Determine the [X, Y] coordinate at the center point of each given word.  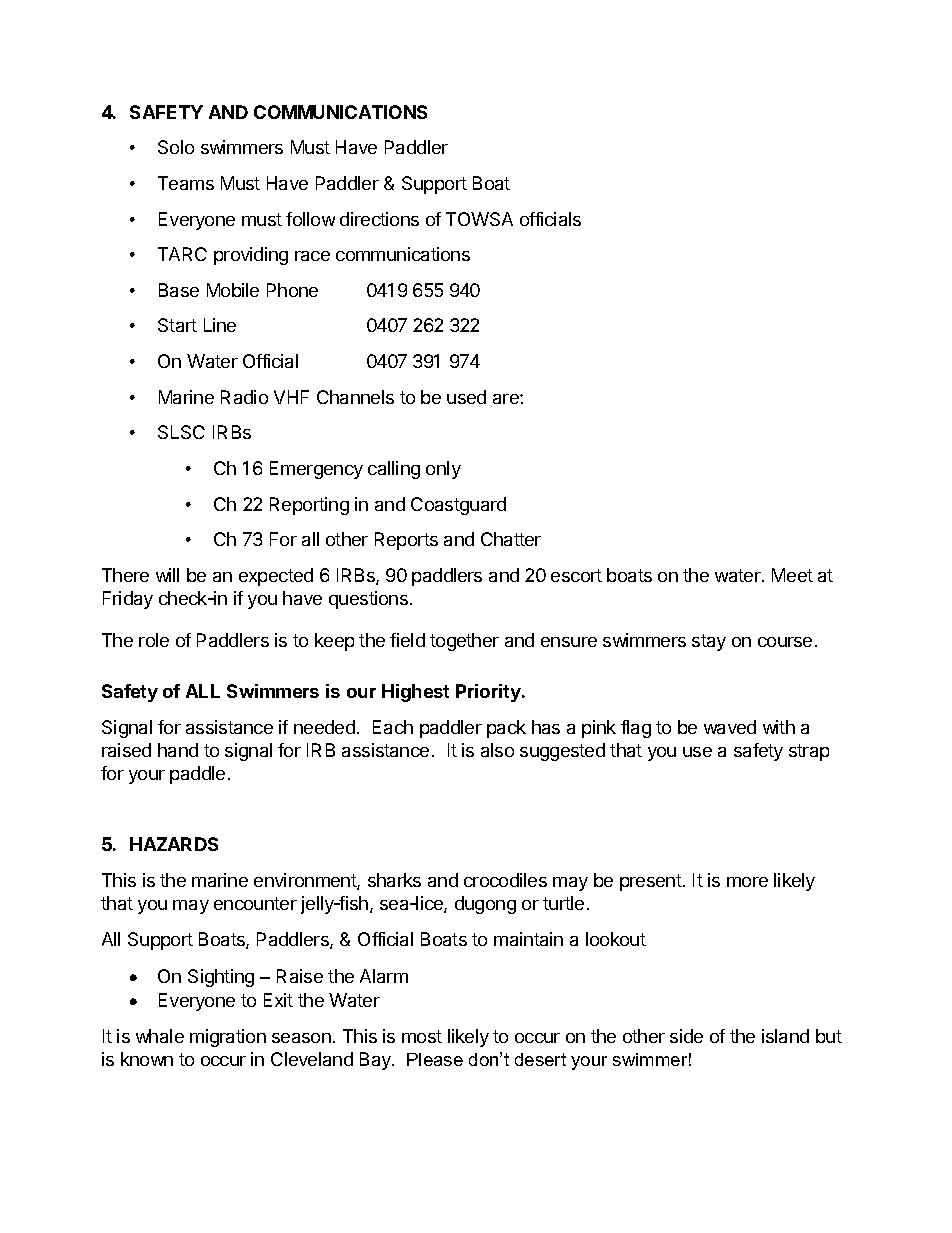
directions [379, 219]
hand [178, 750]
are [507, 399]
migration [228, 1038]
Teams [186, 183]
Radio [244, 397]
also [497, 750]
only [443, 470]
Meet [792, 575]
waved [730, 727]
